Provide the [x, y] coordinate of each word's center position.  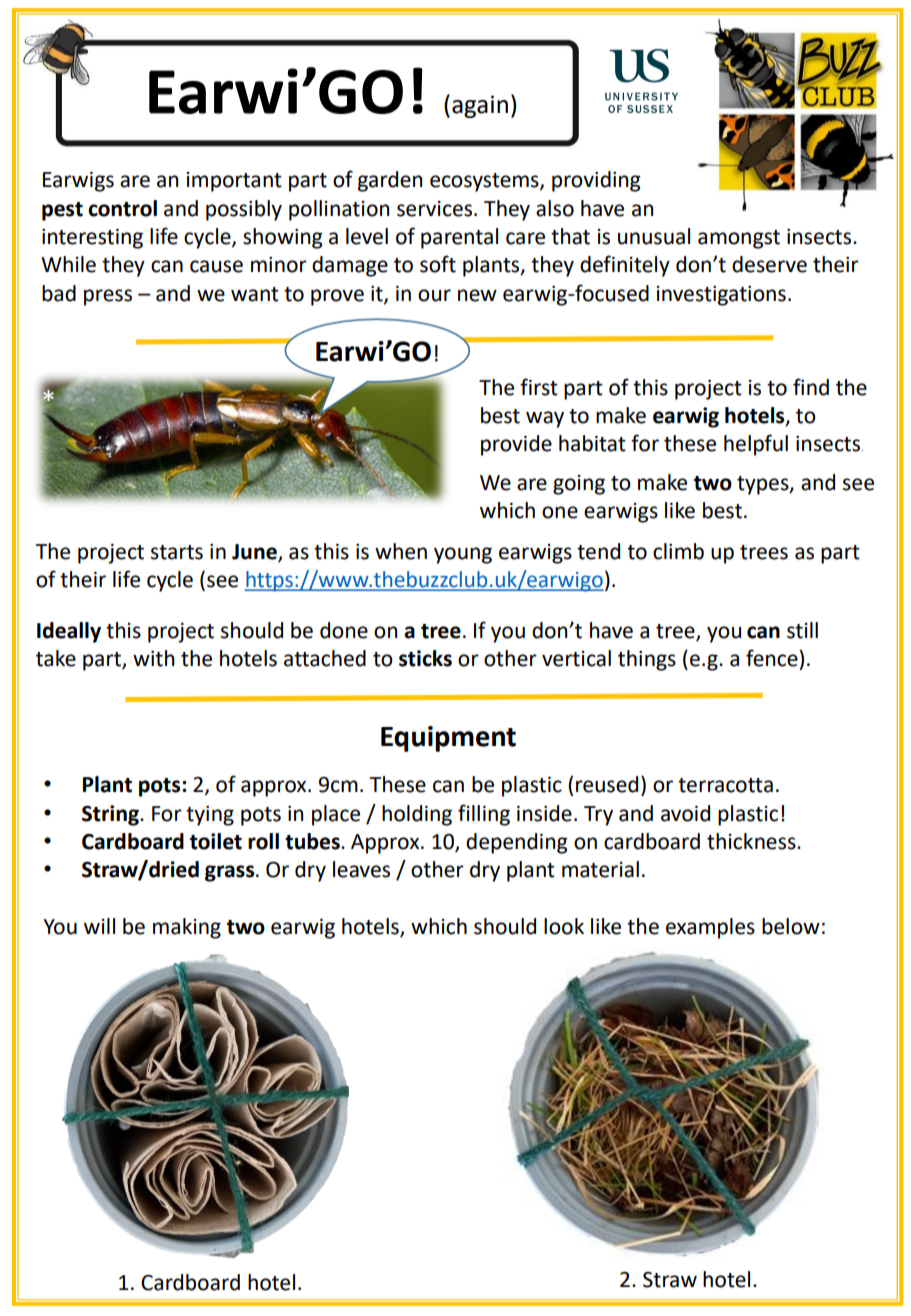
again [480, 106]
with [153, 658]
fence [773, 658]
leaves [361, 869]
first [539, 387]
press [108, 297]
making [187, 928]
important [234, 182]
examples [710, 928]
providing [596, 181]
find [811, 387]
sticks [425, 658]
